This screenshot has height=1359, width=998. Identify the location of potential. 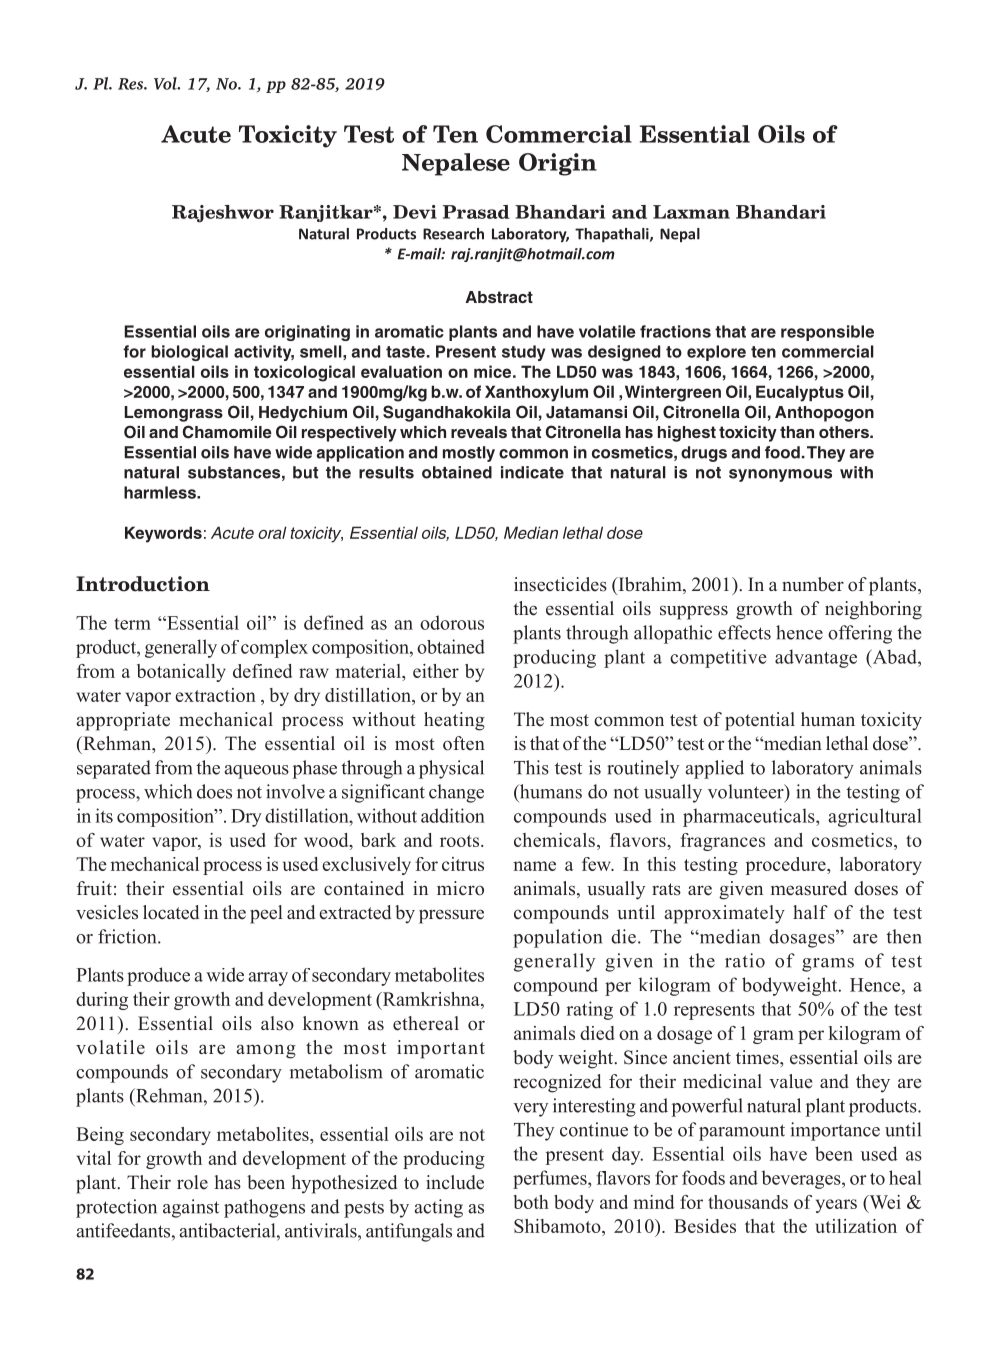
(760, 721).
